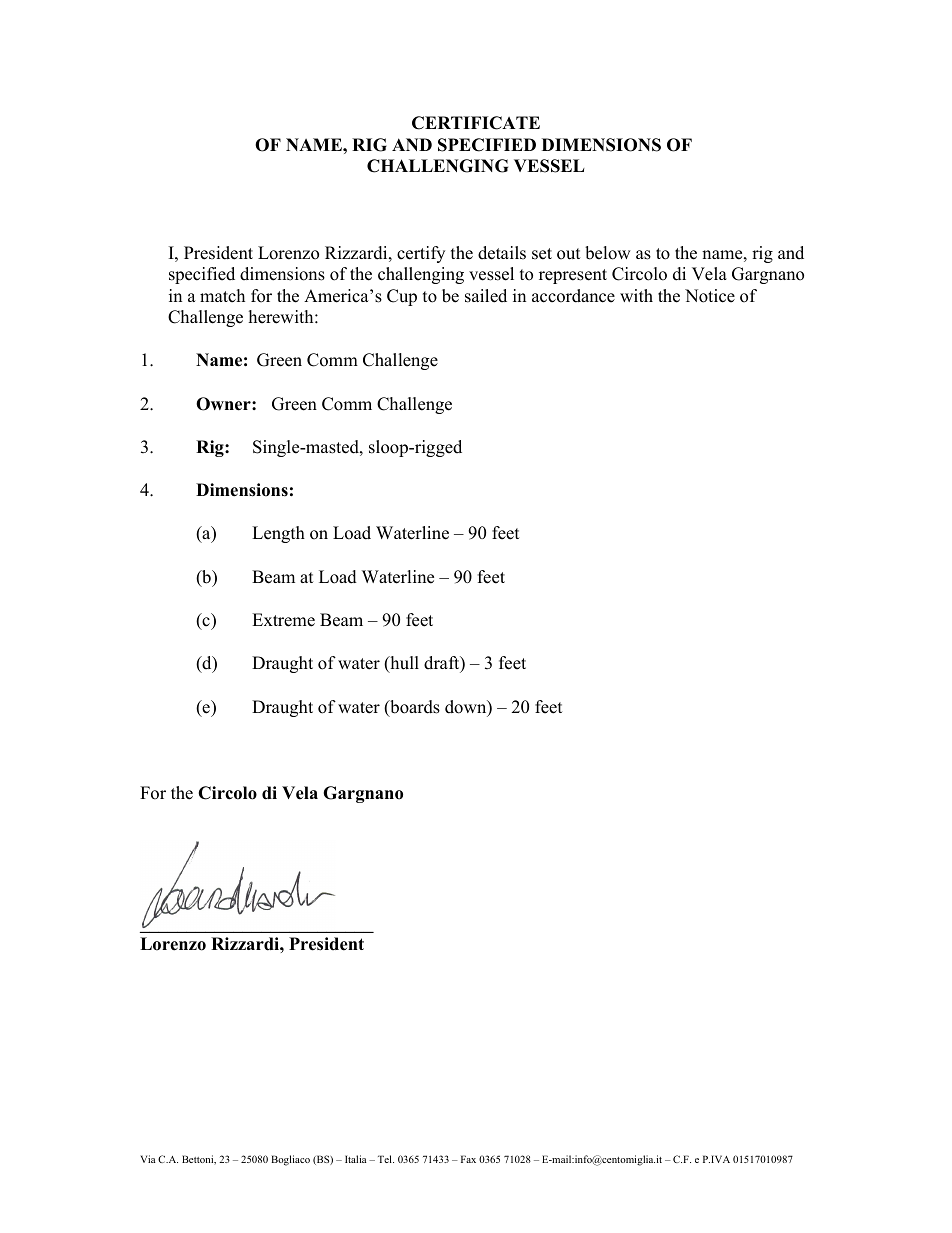 The height and width of the screenshot is (1233, 952). Describe the element at coordinates (283, 620) in the screenshot. I see `Extreme` at that location.
